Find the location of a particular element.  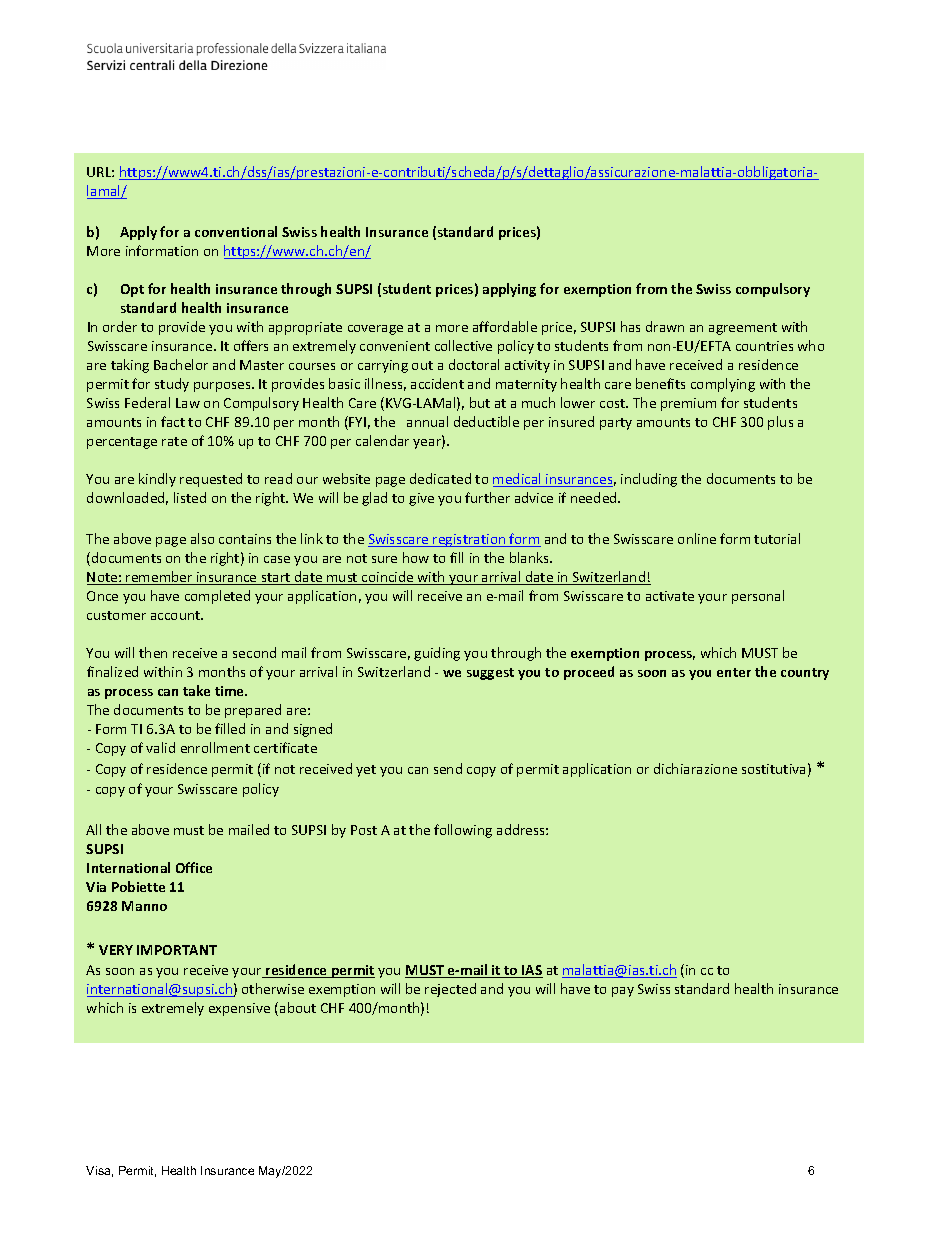

conventional is located at coordinates (236, 231).
